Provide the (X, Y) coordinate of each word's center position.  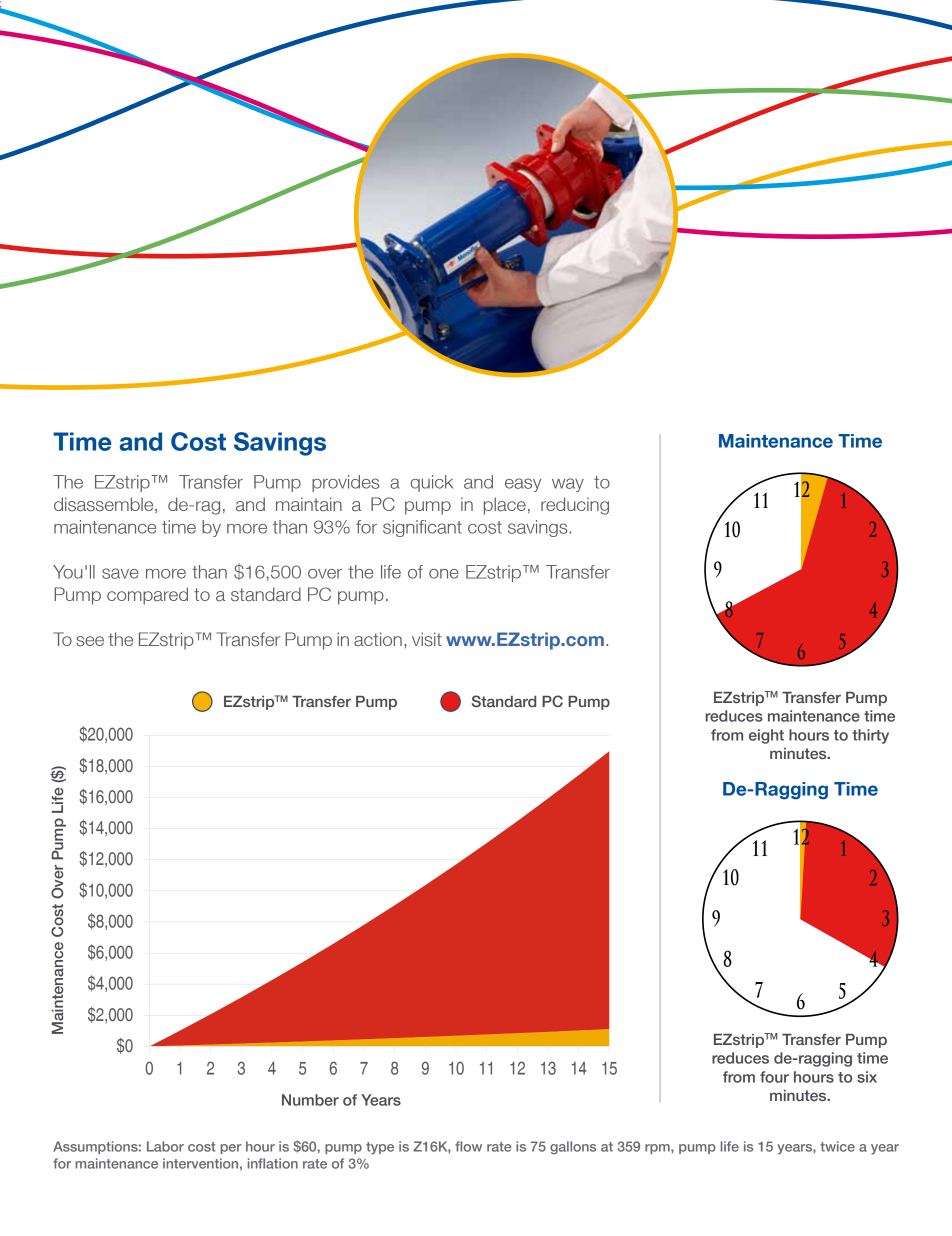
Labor (165, 1146)
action (378, 639)
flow (468, 1146)
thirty (870, 736)
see (90, 641)
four (774, 1077)
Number (310, 1100)
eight (766, 736)
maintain (309, 504)
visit (427, 639)
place (505, 506)
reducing (575, 506)
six (867, 1077)
